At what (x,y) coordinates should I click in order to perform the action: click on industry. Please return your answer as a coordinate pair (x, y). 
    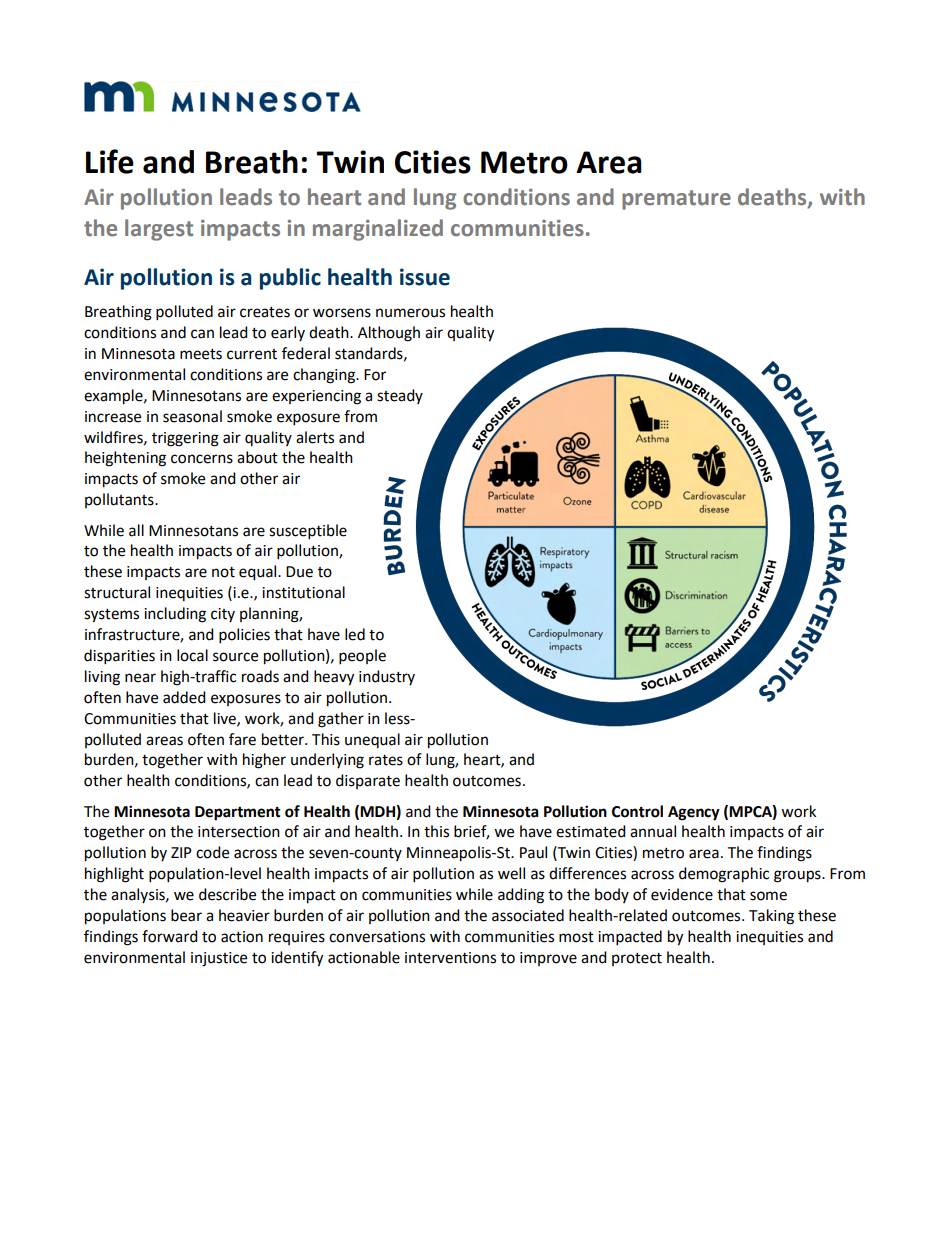
    Looking at the image, I should click on (387, 677).
